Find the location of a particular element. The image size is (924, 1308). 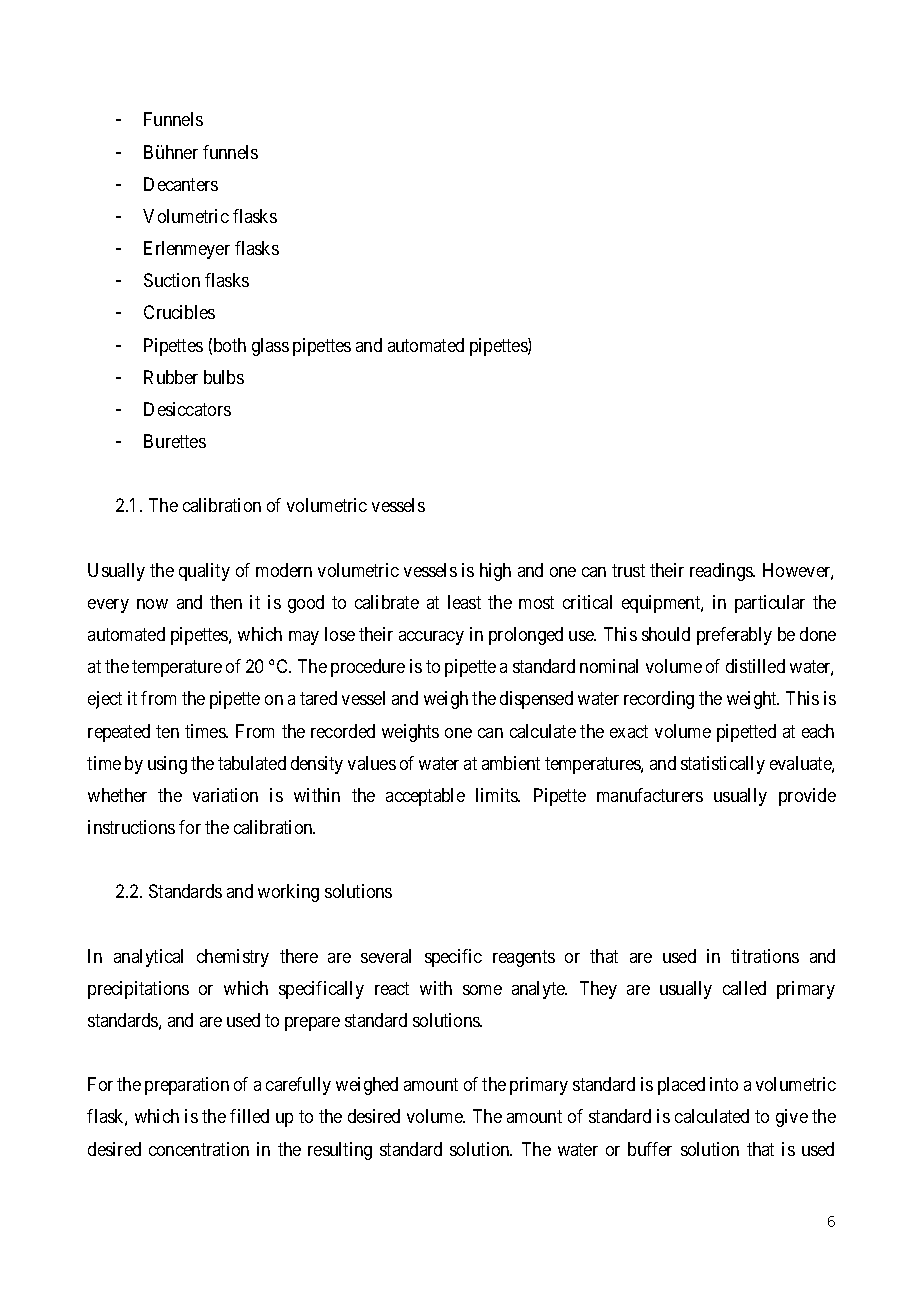

high is located at coordinates (495, 572).
